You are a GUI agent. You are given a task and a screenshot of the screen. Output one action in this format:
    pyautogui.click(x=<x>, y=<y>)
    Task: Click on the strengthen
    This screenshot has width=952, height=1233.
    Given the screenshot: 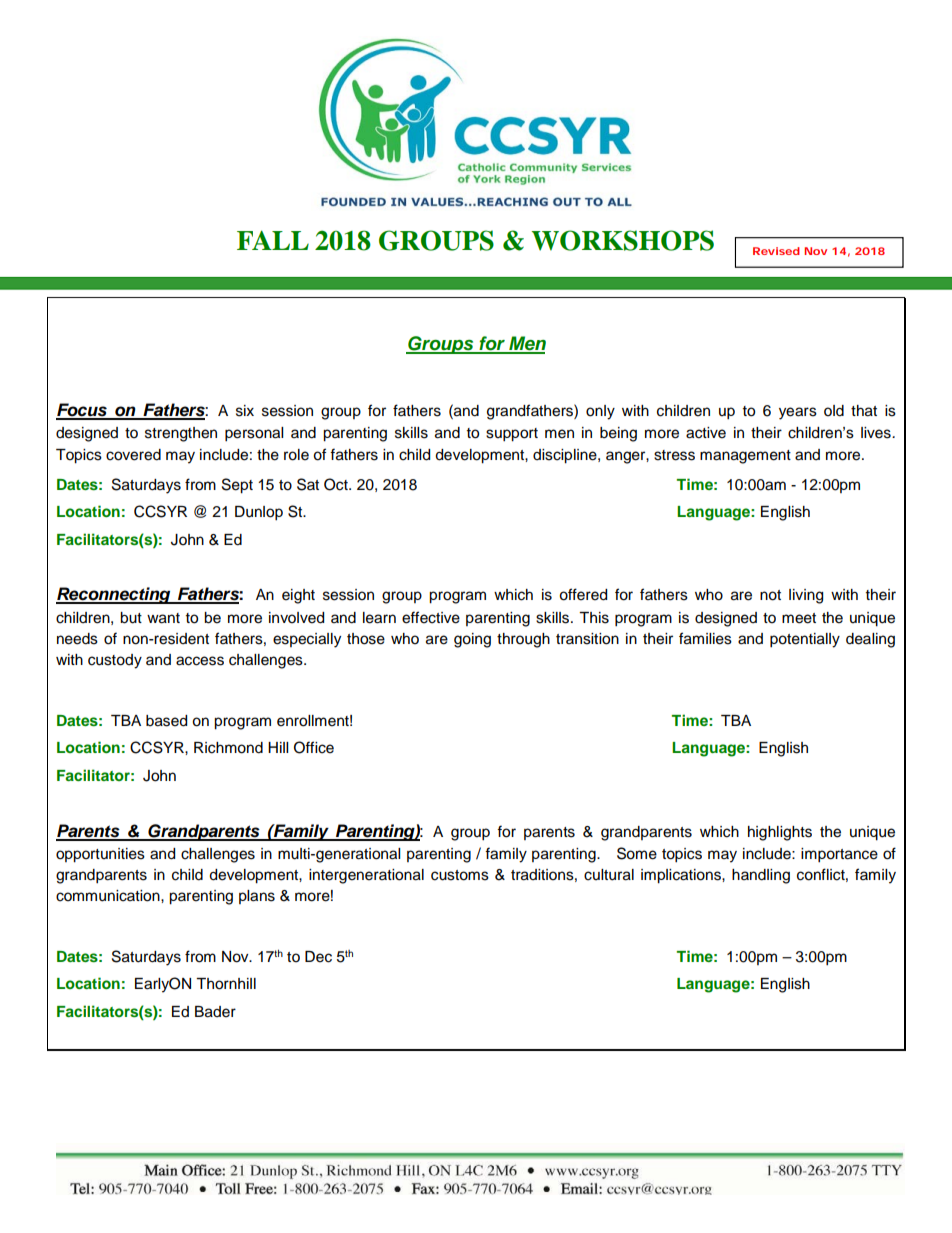 What is the action you would take?
    pyautogui.click(x=181, y=434)
